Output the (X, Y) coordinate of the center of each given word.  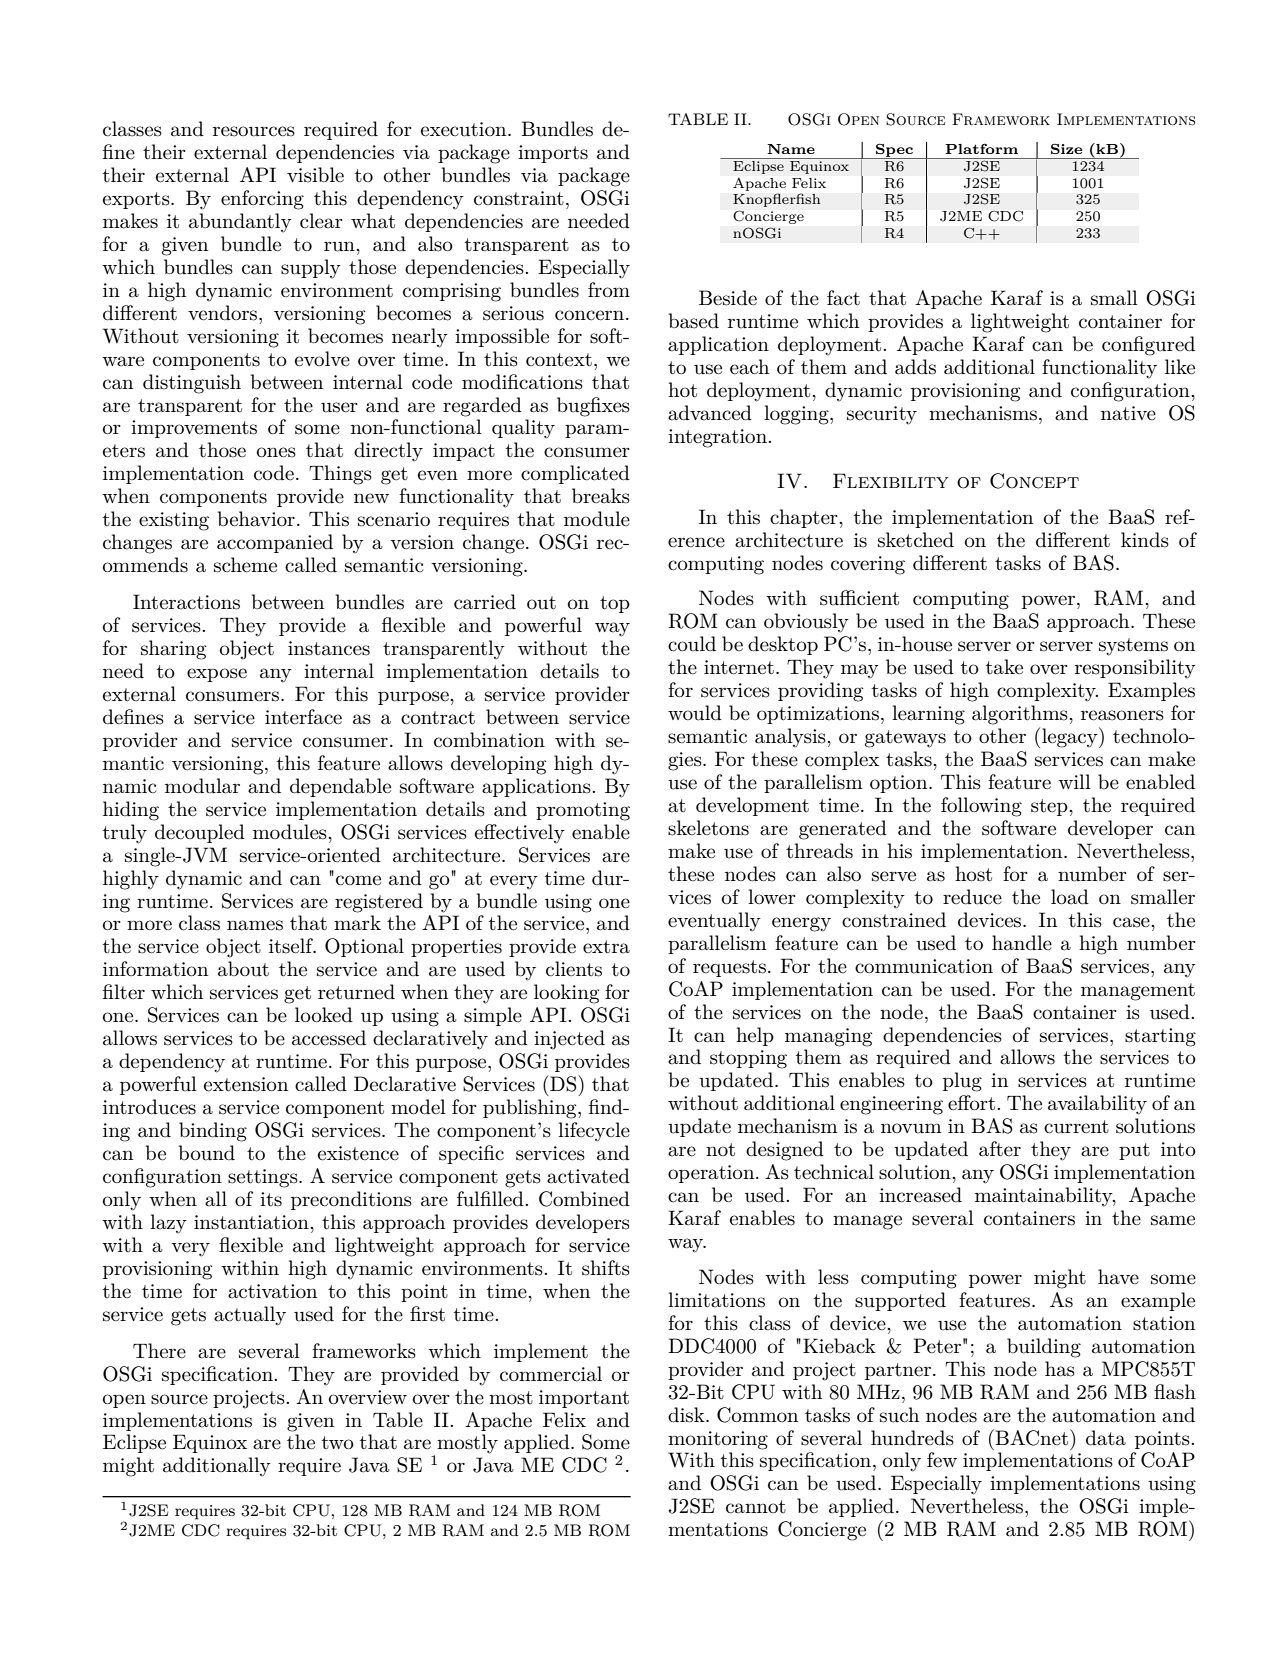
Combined (584, 1199)
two (338, 1442)
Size (1066, 149)
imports (553, 154)
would (695, 713)
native (1128, 413)
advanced (710, 413)
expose (217, 675)
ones (276, 452)
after (1000, 1149)
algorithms (1021, 715)
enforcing (262, 200)
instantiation (252, 1222)
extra (606, 947)
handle (1022, 943)
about (243, 969)
